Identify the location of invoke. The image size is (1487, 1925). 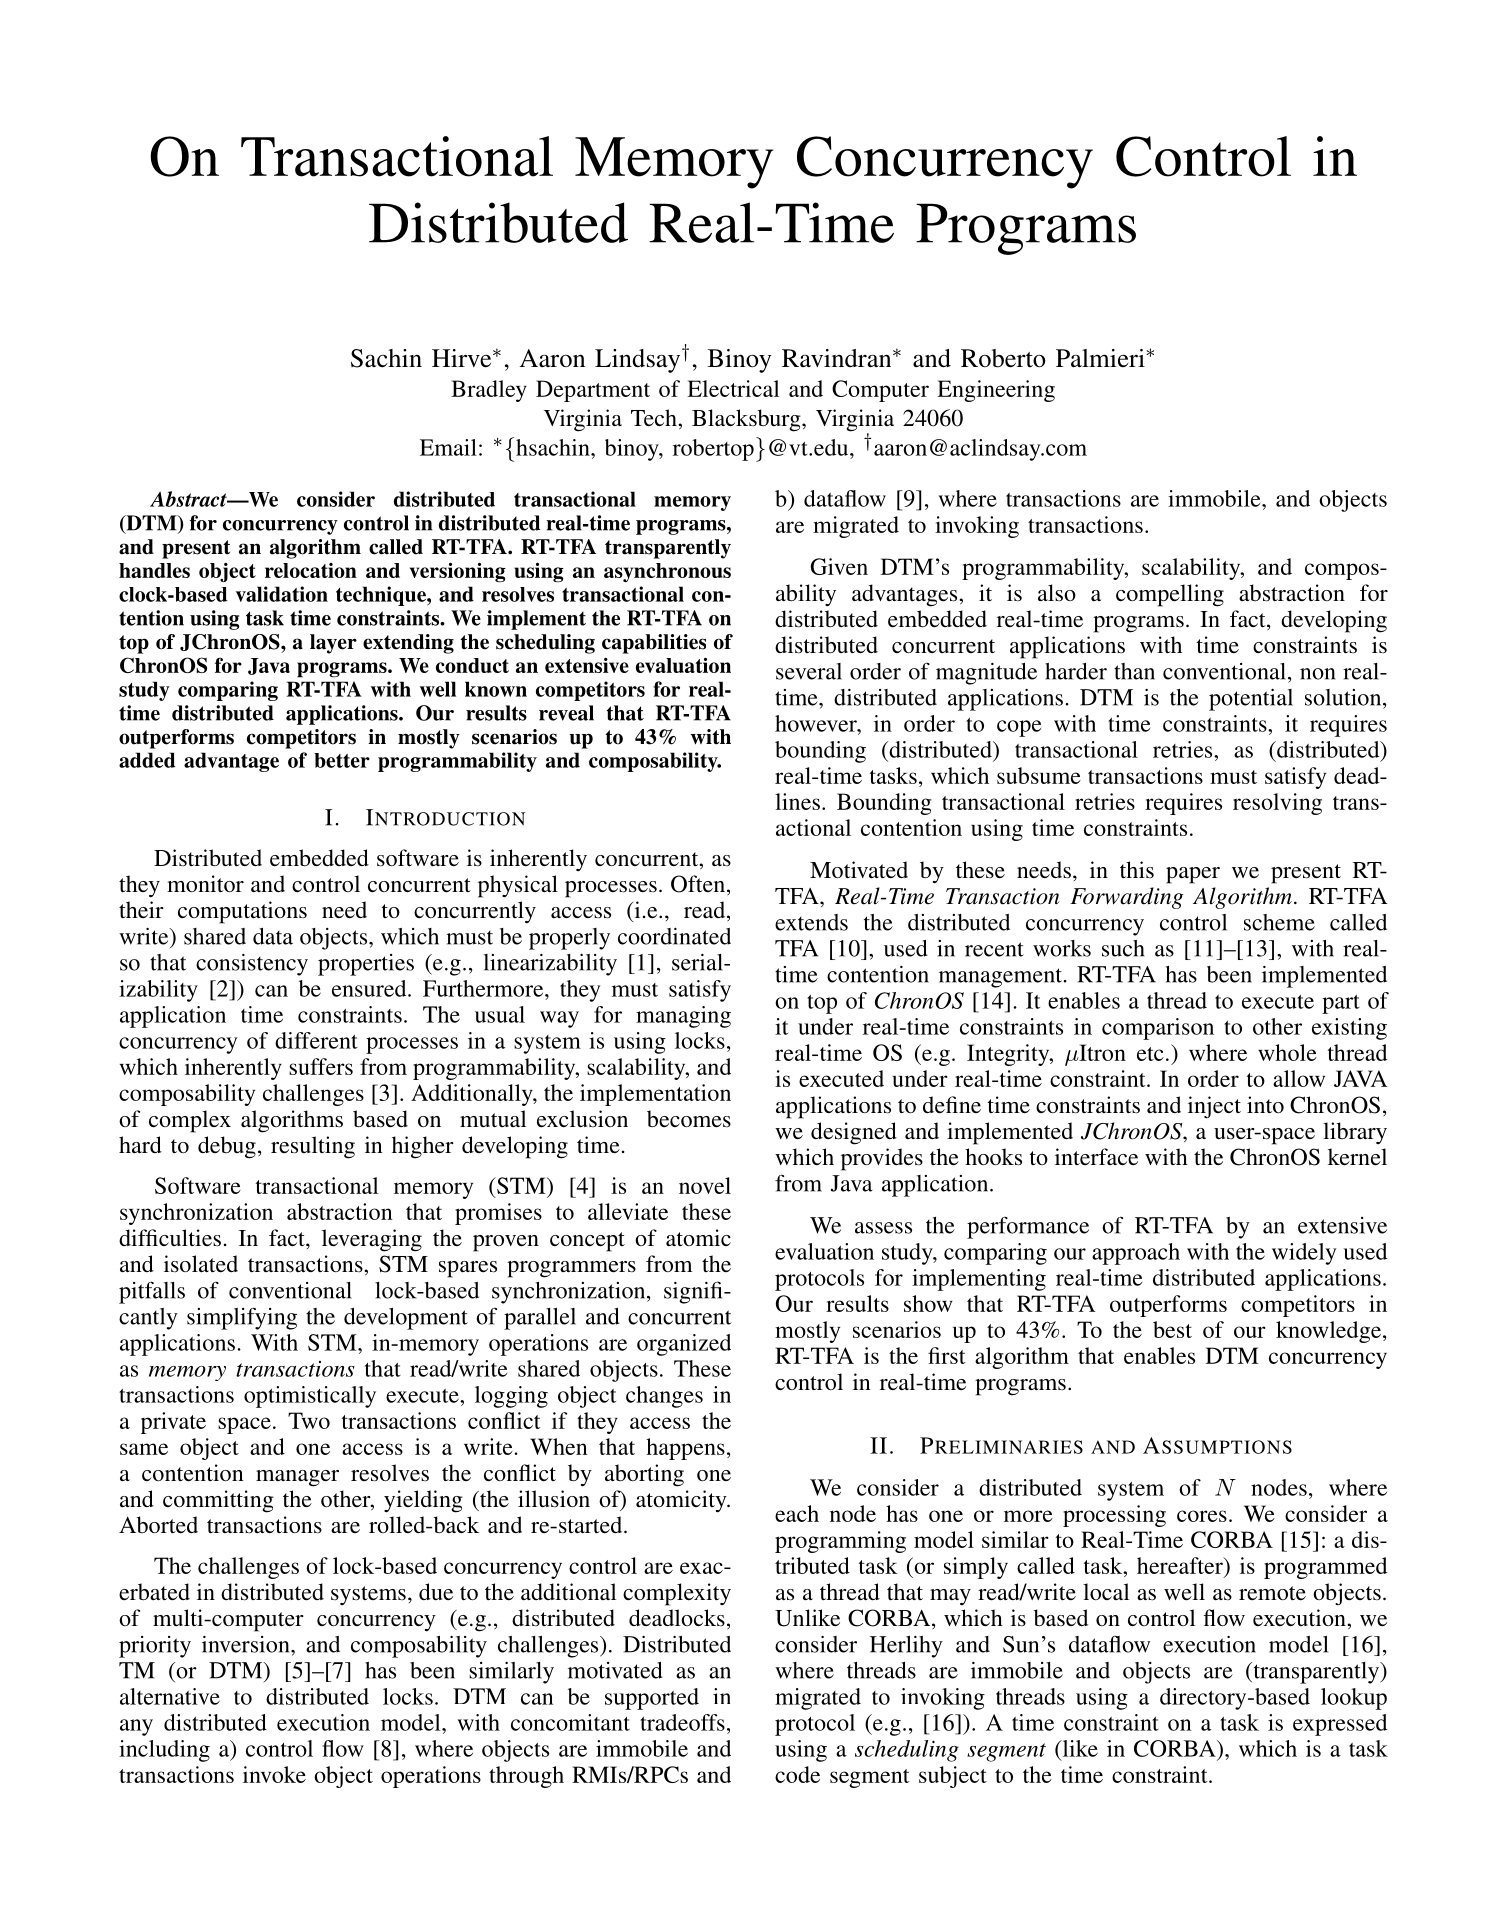
(274, 1774).
